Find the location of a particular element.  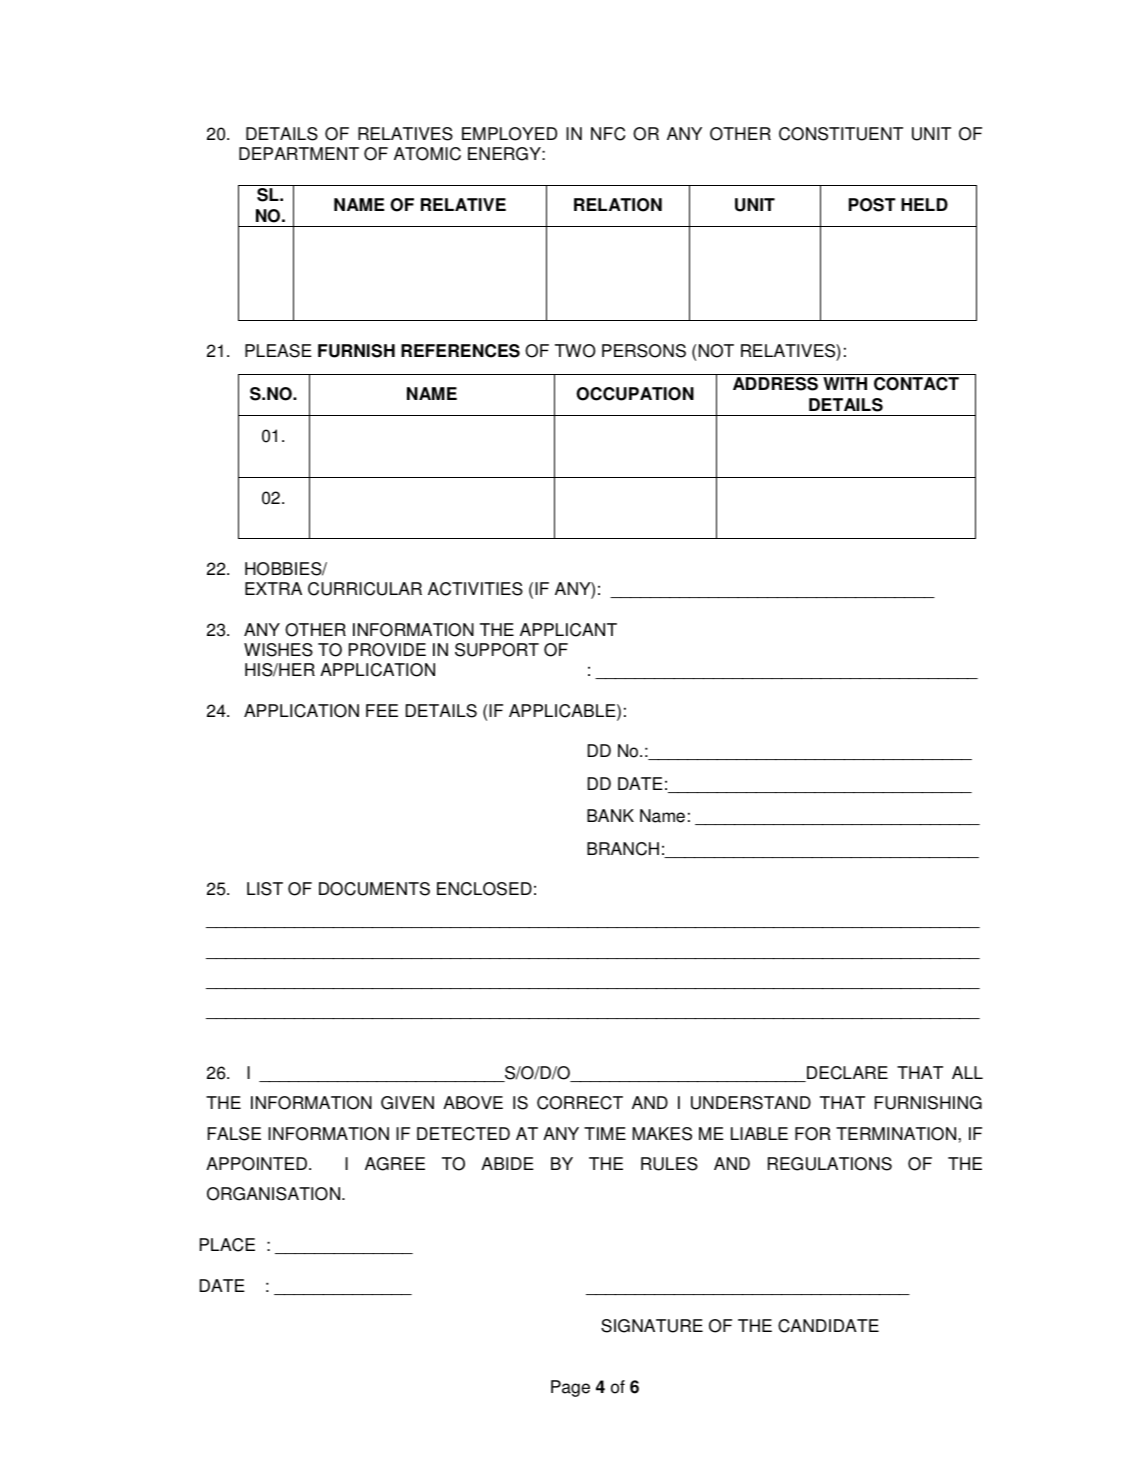

DEPARTMENT is located at coordinates (299, 153).
